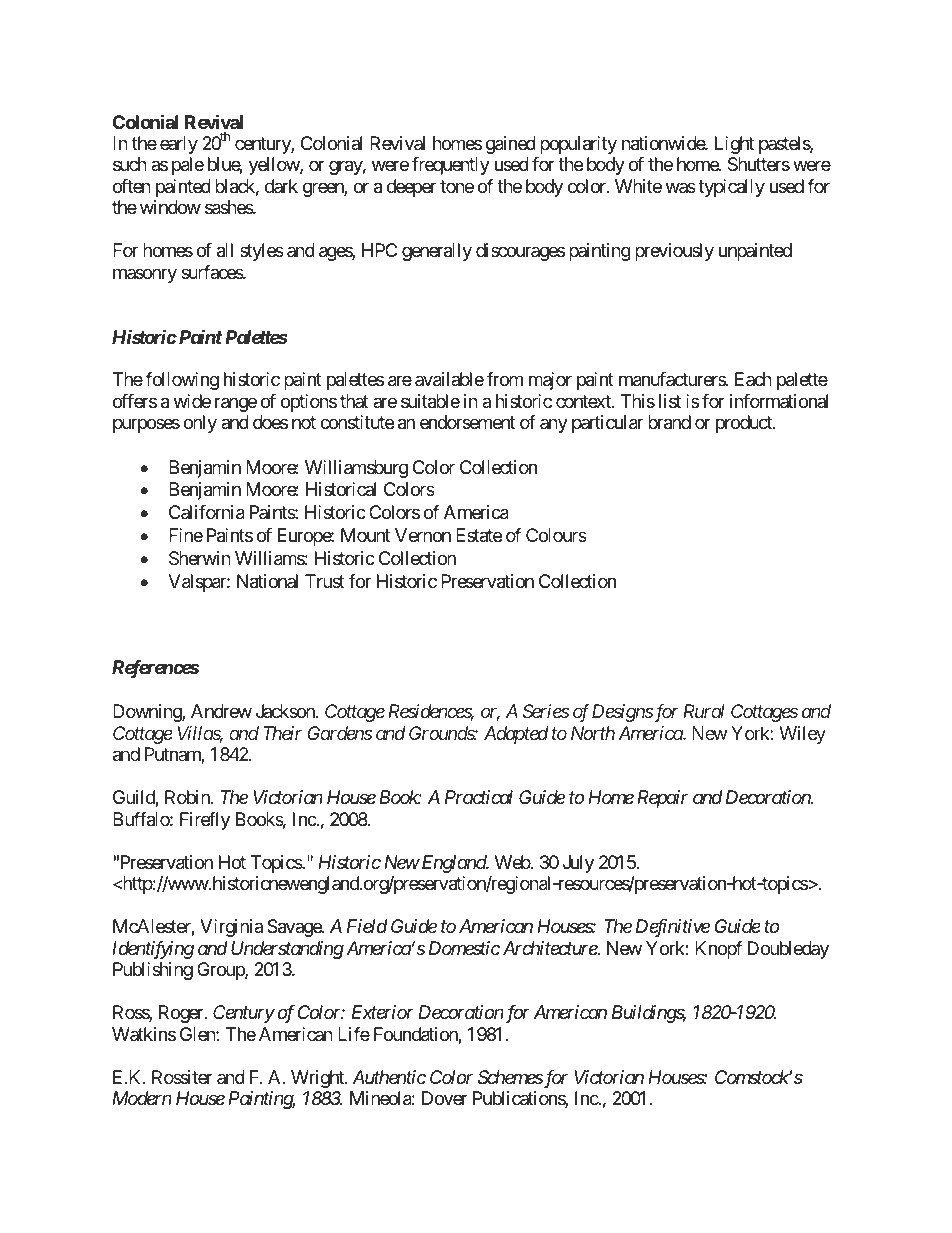 The width and height of the document is (952, 1233). What do you see at coordinates (731, 188) in the document?
I see `typically` at bounding box center [731, 188].
